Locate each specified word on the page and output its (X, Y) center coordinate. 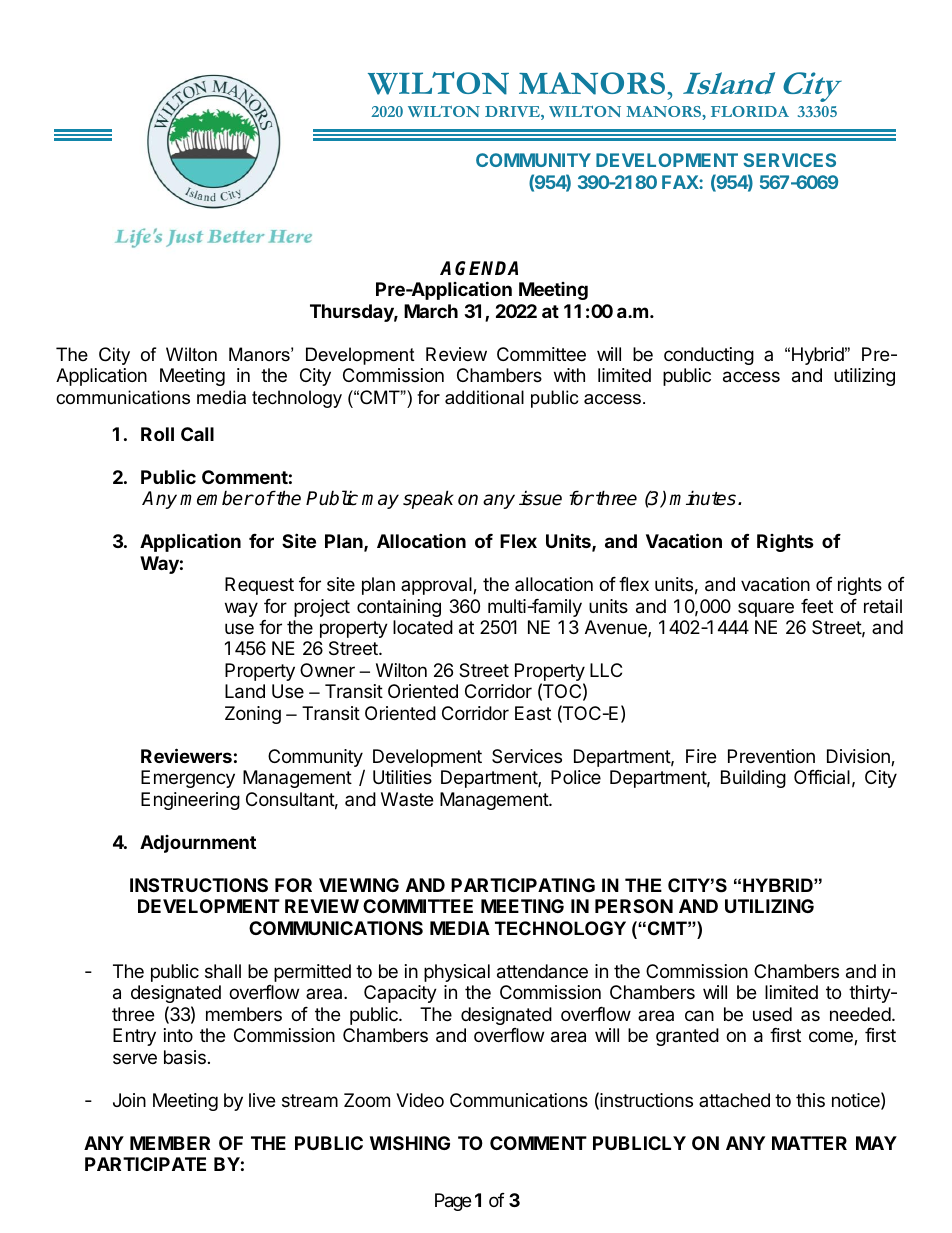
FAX (681, 182)
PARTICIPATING (523, 885)
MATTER (809, 1143)
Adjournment (198, 844)
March (431, 311)
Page (453, 1202)
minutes (702, 498)
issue (540, 498)
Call (197, 434)
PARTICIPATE (145, 1164)
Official (822, 777)
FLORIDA (750, 111)
